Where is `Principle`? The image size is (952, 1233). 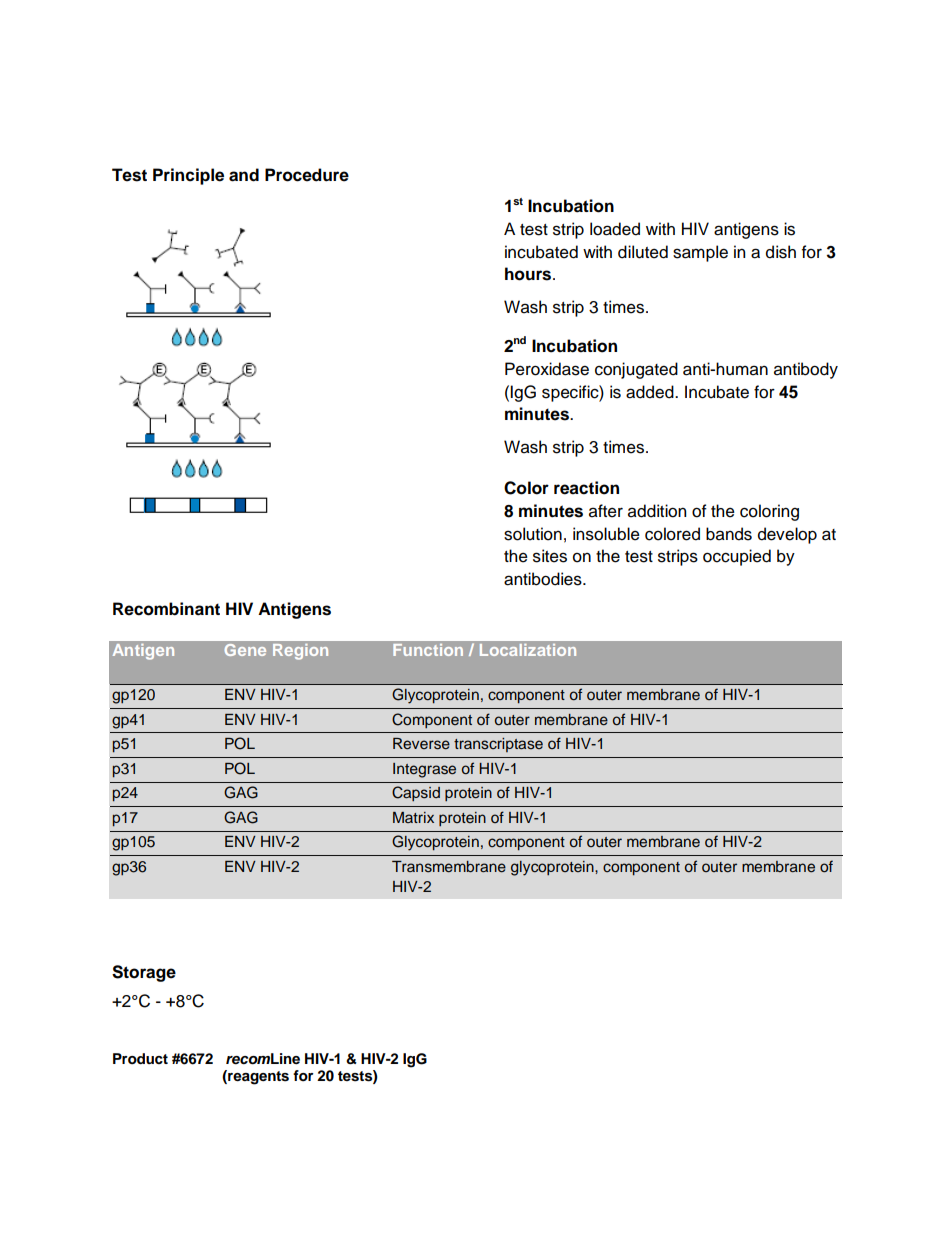
Principle is located at coordinates (188, 176).
